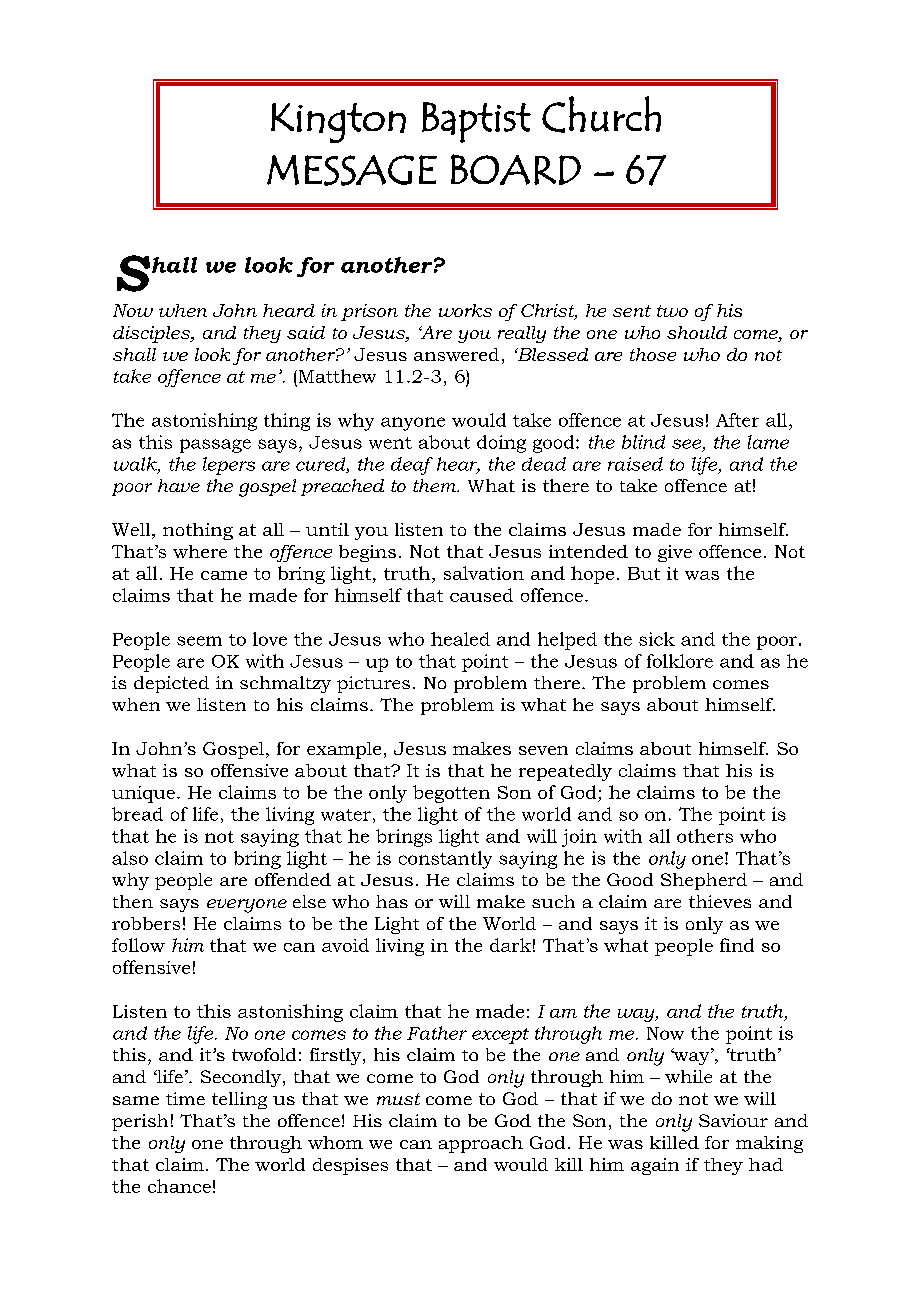 Image resolution: width=924 pixels, height=1308 pixels. I want to click on begotten, so click(451, 794).
